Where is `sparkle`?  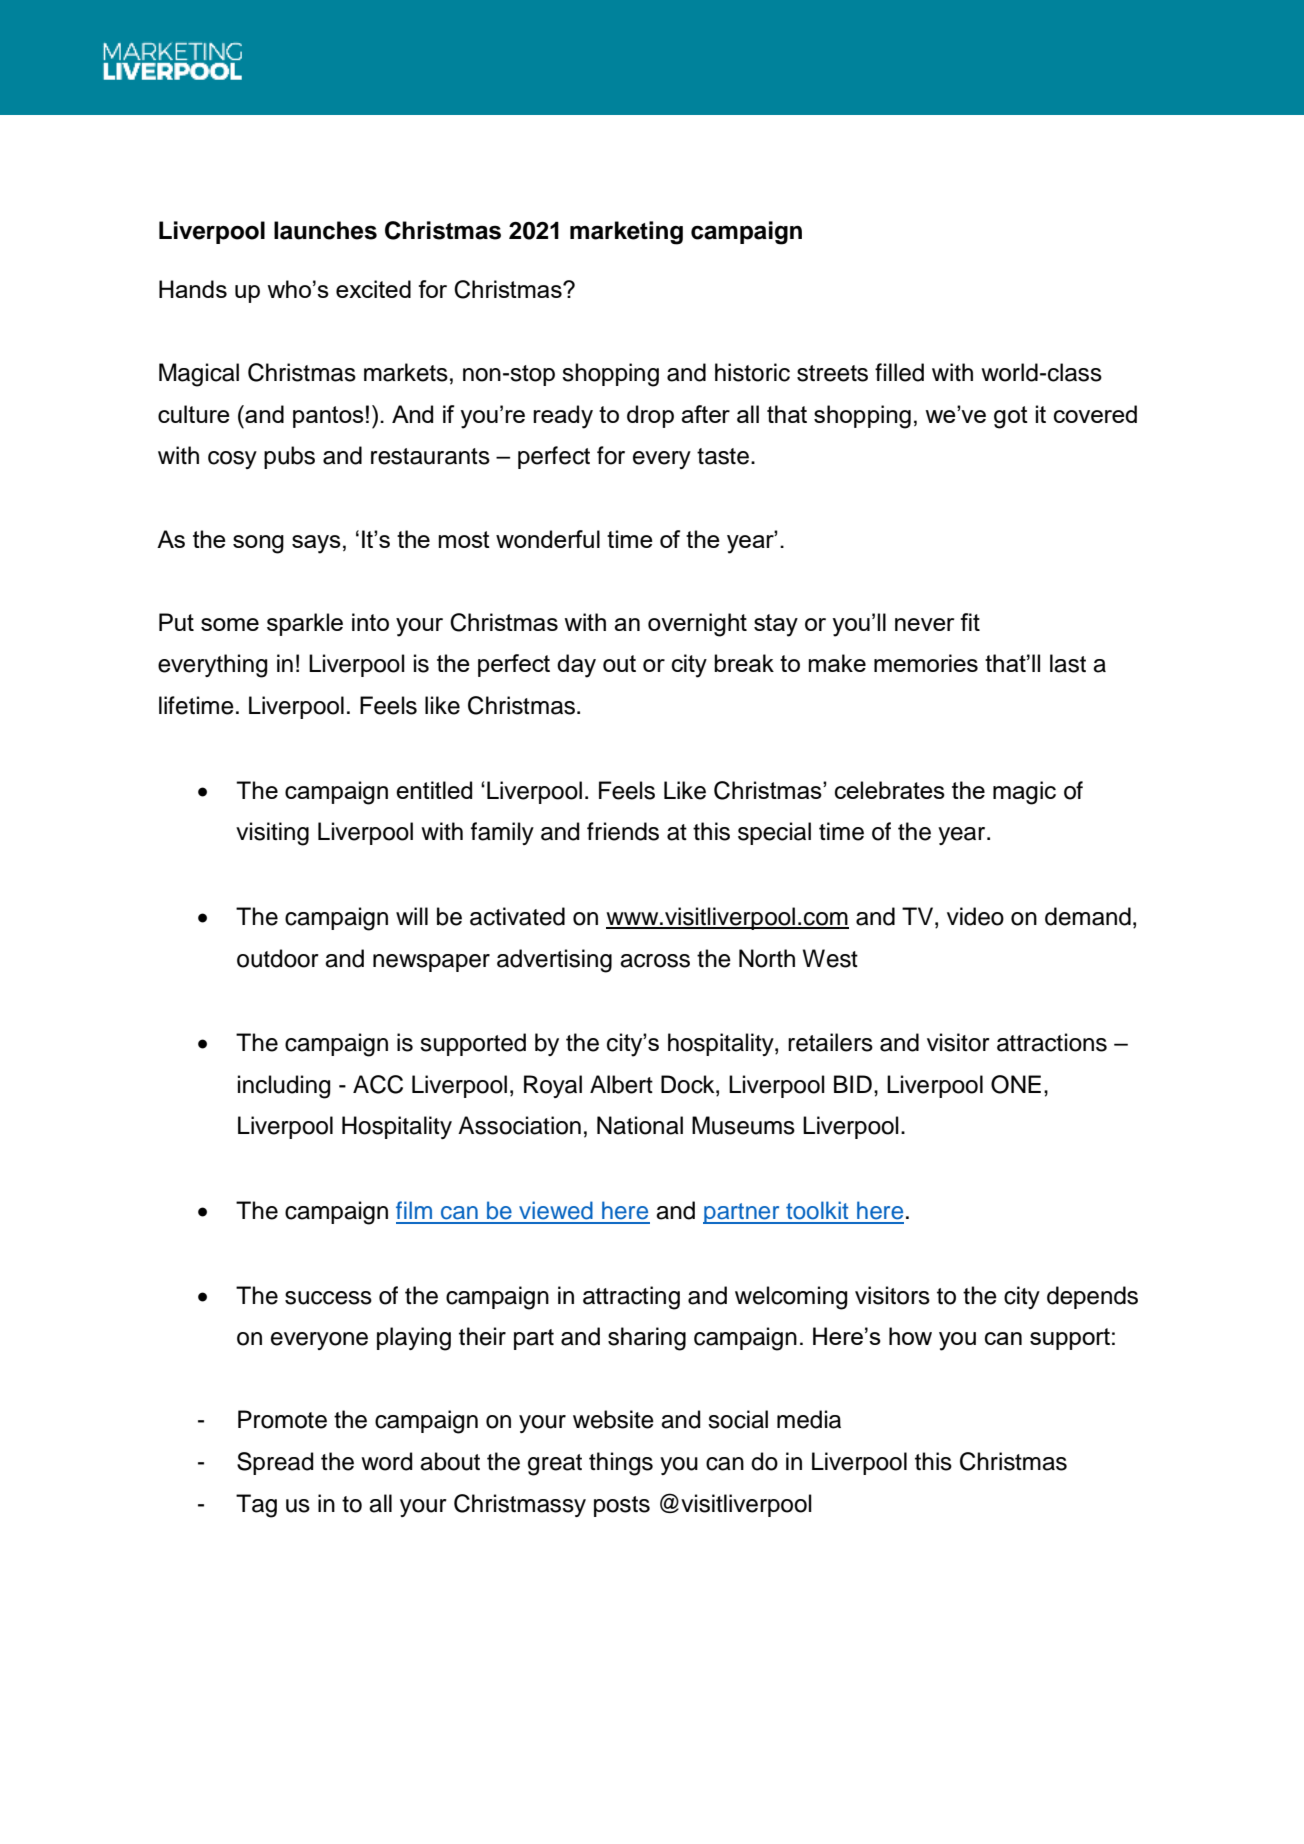
sparkle is located at coordinates (305, 624).
